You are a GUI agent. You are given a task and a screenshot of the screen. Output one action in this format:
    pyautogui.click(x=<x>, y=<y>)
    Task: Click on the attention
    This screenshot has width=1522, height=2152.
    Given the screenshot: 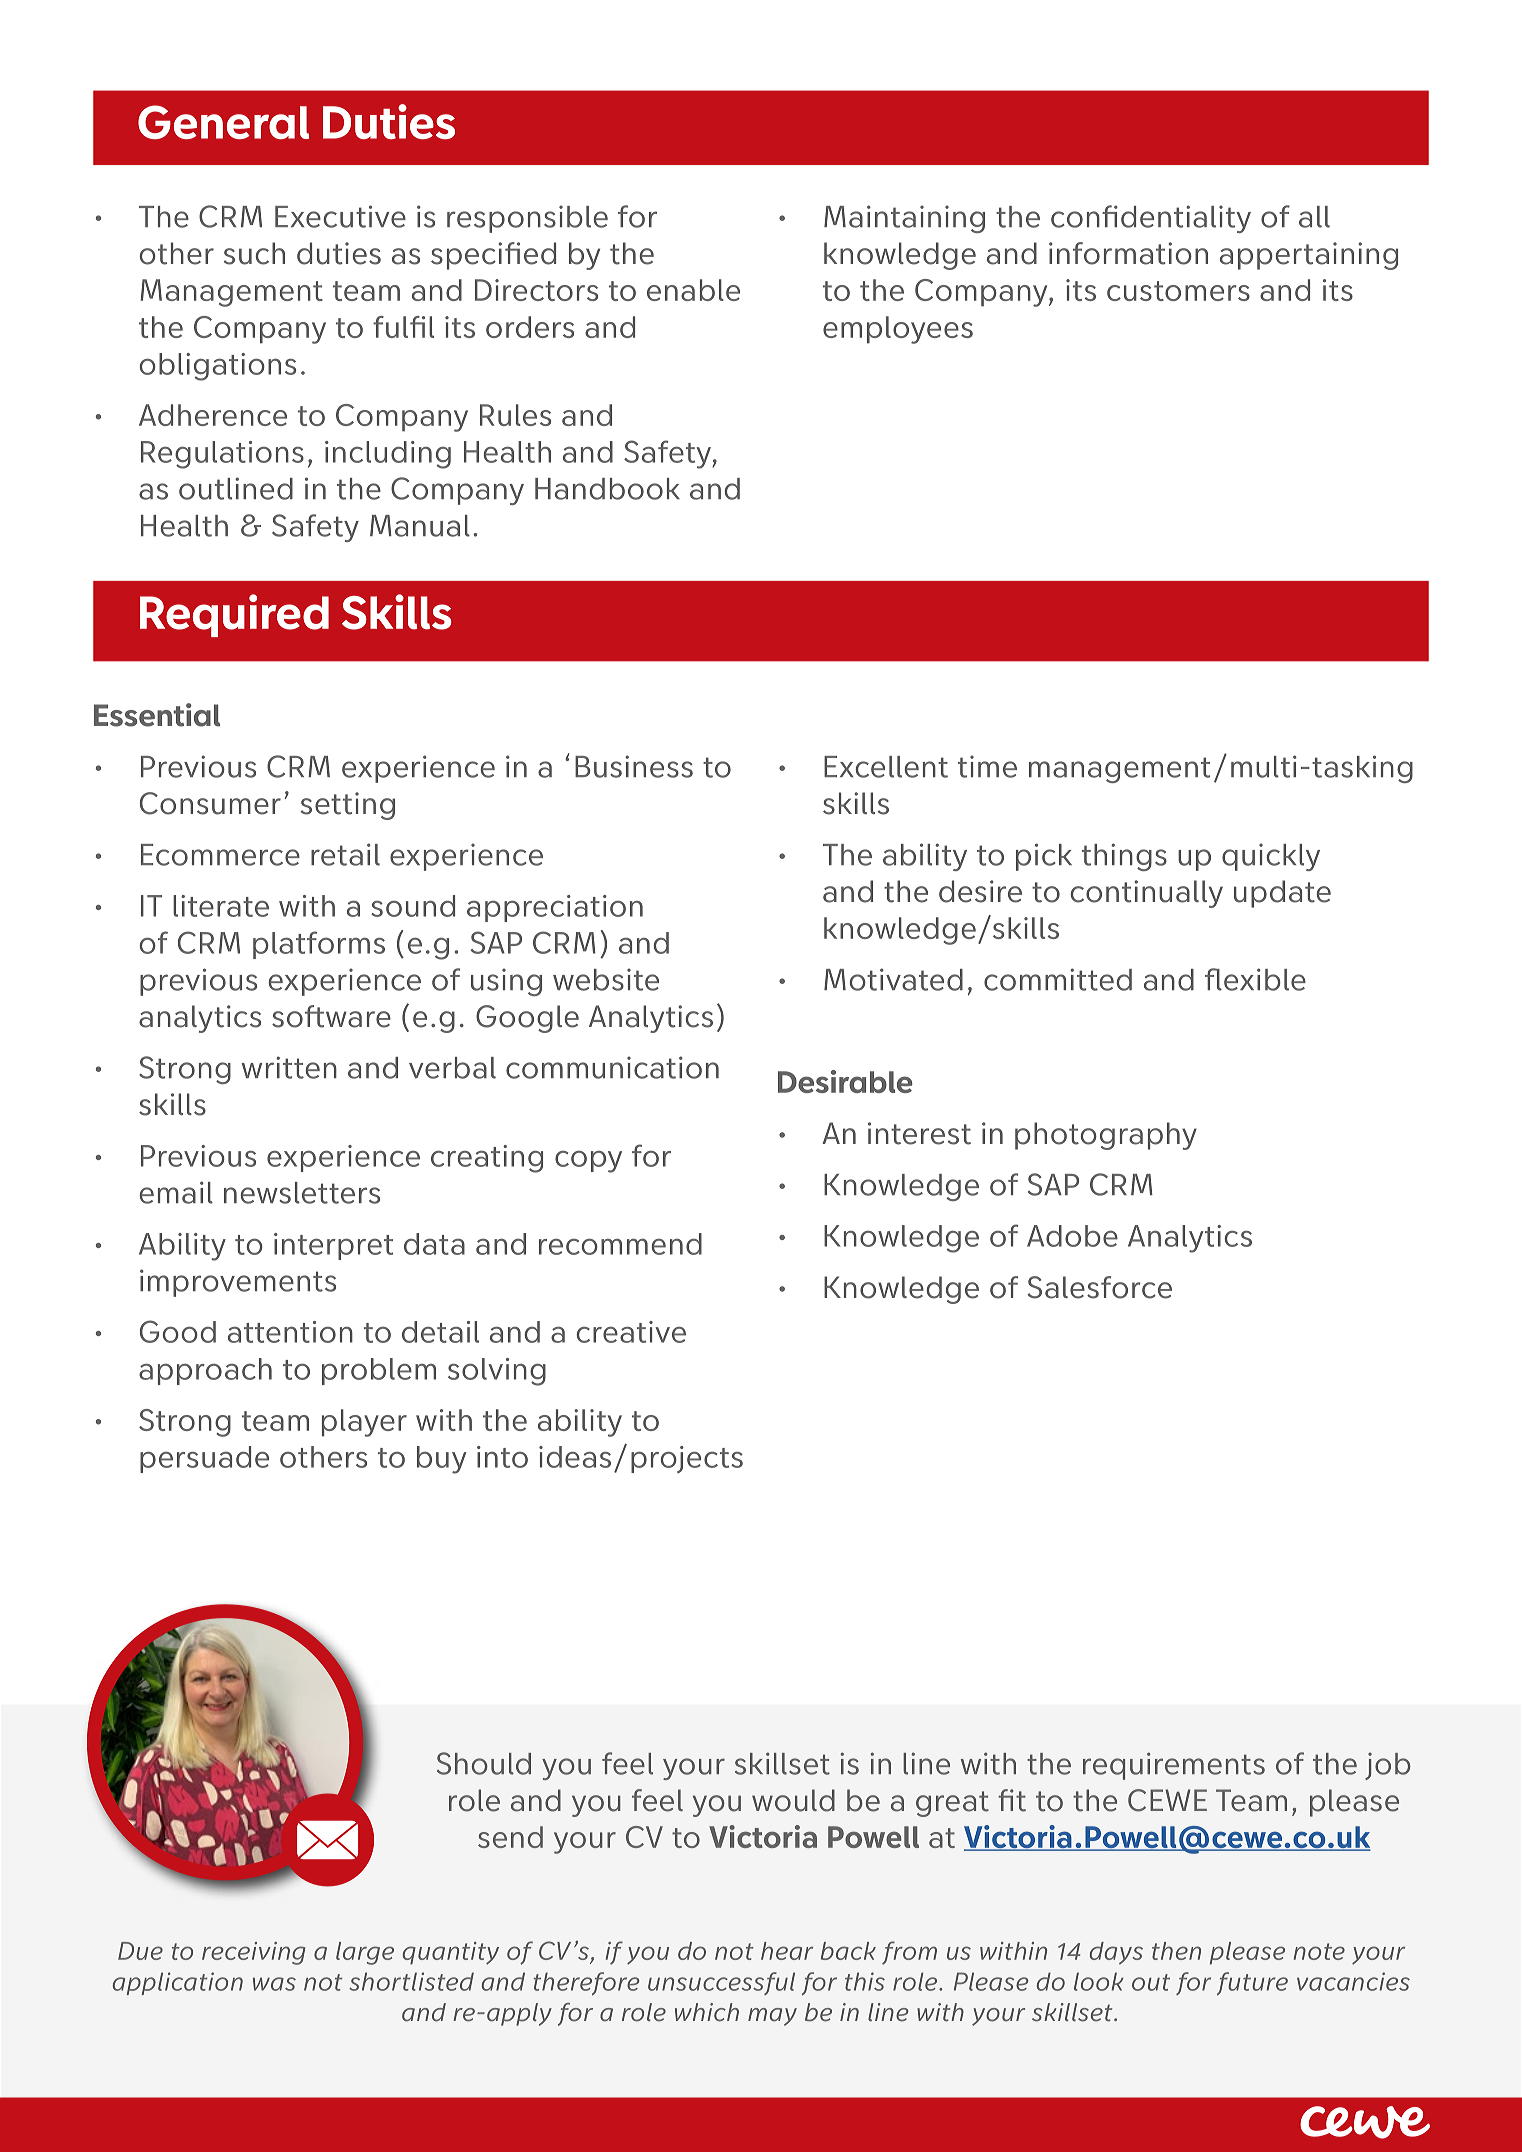 What is the action you would take?
    pyautogui.click(x=290, y=1332)
